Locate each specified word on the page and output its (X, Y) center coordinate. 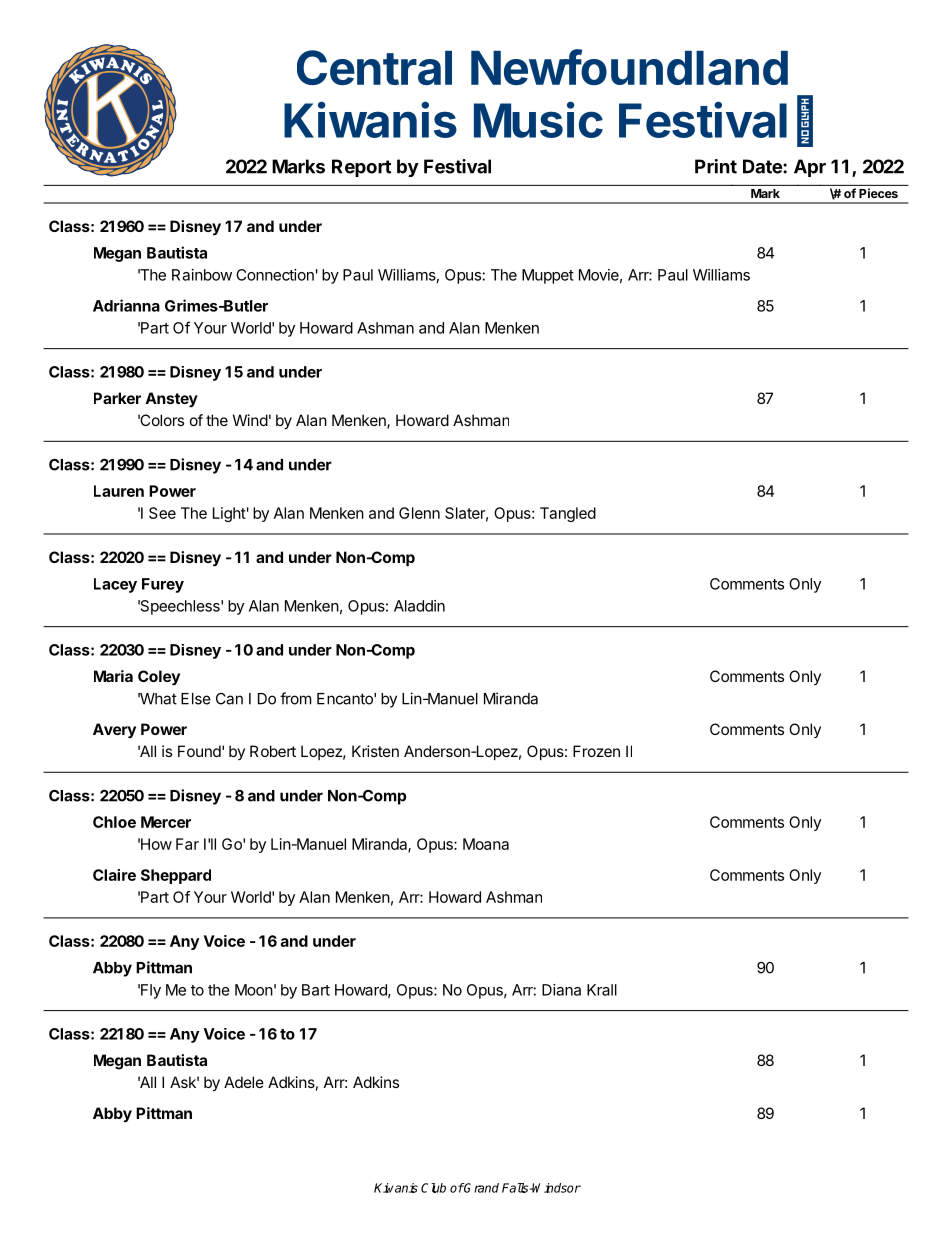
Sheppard (176, 876)
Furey (163, 585)
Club (433, 1188)
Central (374, 67)
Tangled (568, 514)
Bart (316, 990)
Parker (117, 398)
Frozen (596, 751)
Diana (561, 990)
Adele (244, 1082)
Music (538, 119)
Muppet (548, 276)
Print (716, 166)
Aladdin (419, 606)
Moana (486, 844)
